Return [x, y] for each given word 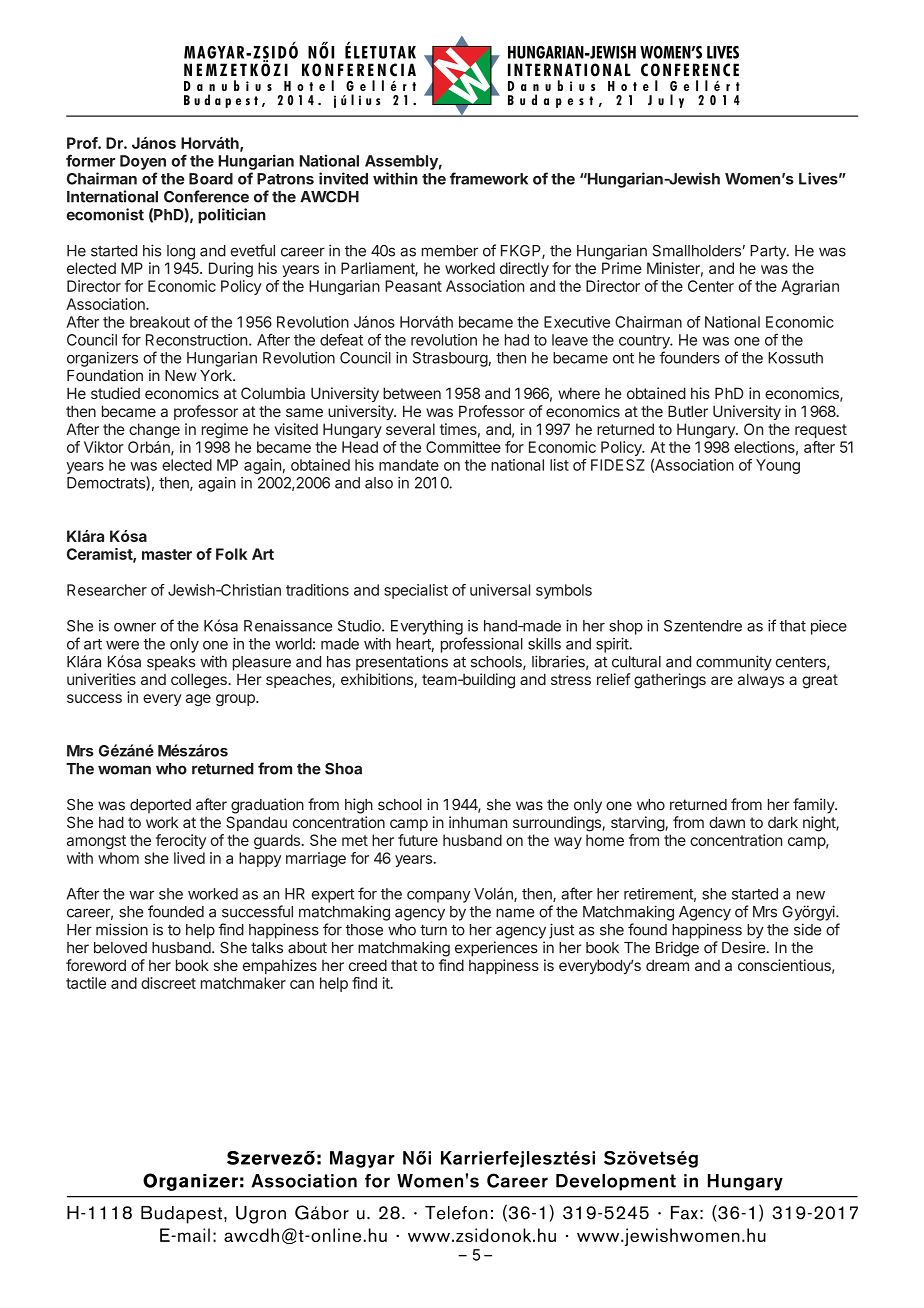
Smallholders [696, 251]
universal [500, 590]
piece [829, 627]
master [167, 554]
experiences [496, 949]
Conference [206, 196]
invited [343, 178]
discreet [168, 983]
